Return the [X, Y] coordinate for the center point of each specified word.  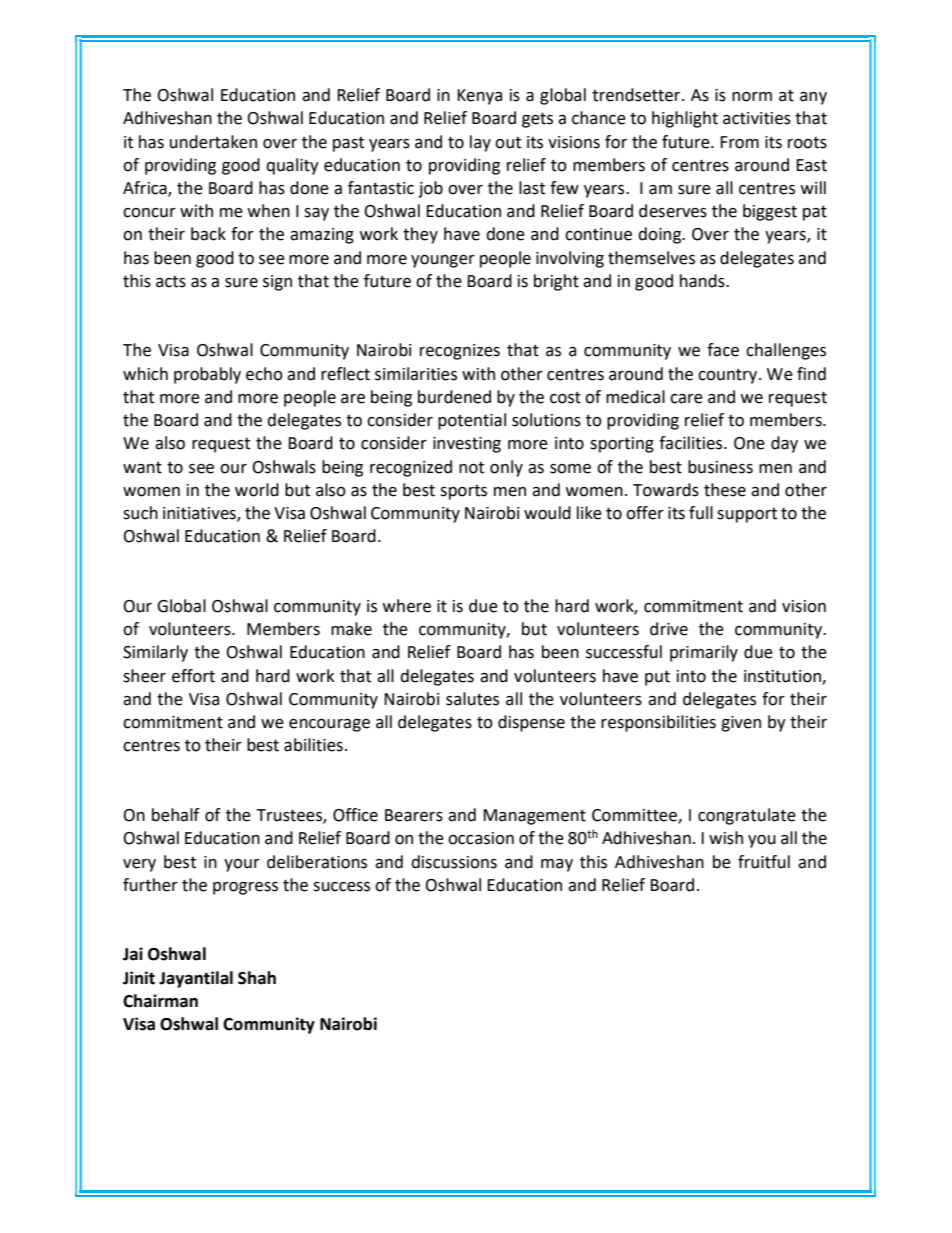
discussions [454, 862]
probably [207, 375]
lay [480, 143]
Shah [257, 978]
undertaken [213, 142]
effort [193, 676]
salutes [472, 699]
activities [757, 118]
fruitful [764, 862]
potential [472, 421]
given [741, 724]
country [729, 376]
